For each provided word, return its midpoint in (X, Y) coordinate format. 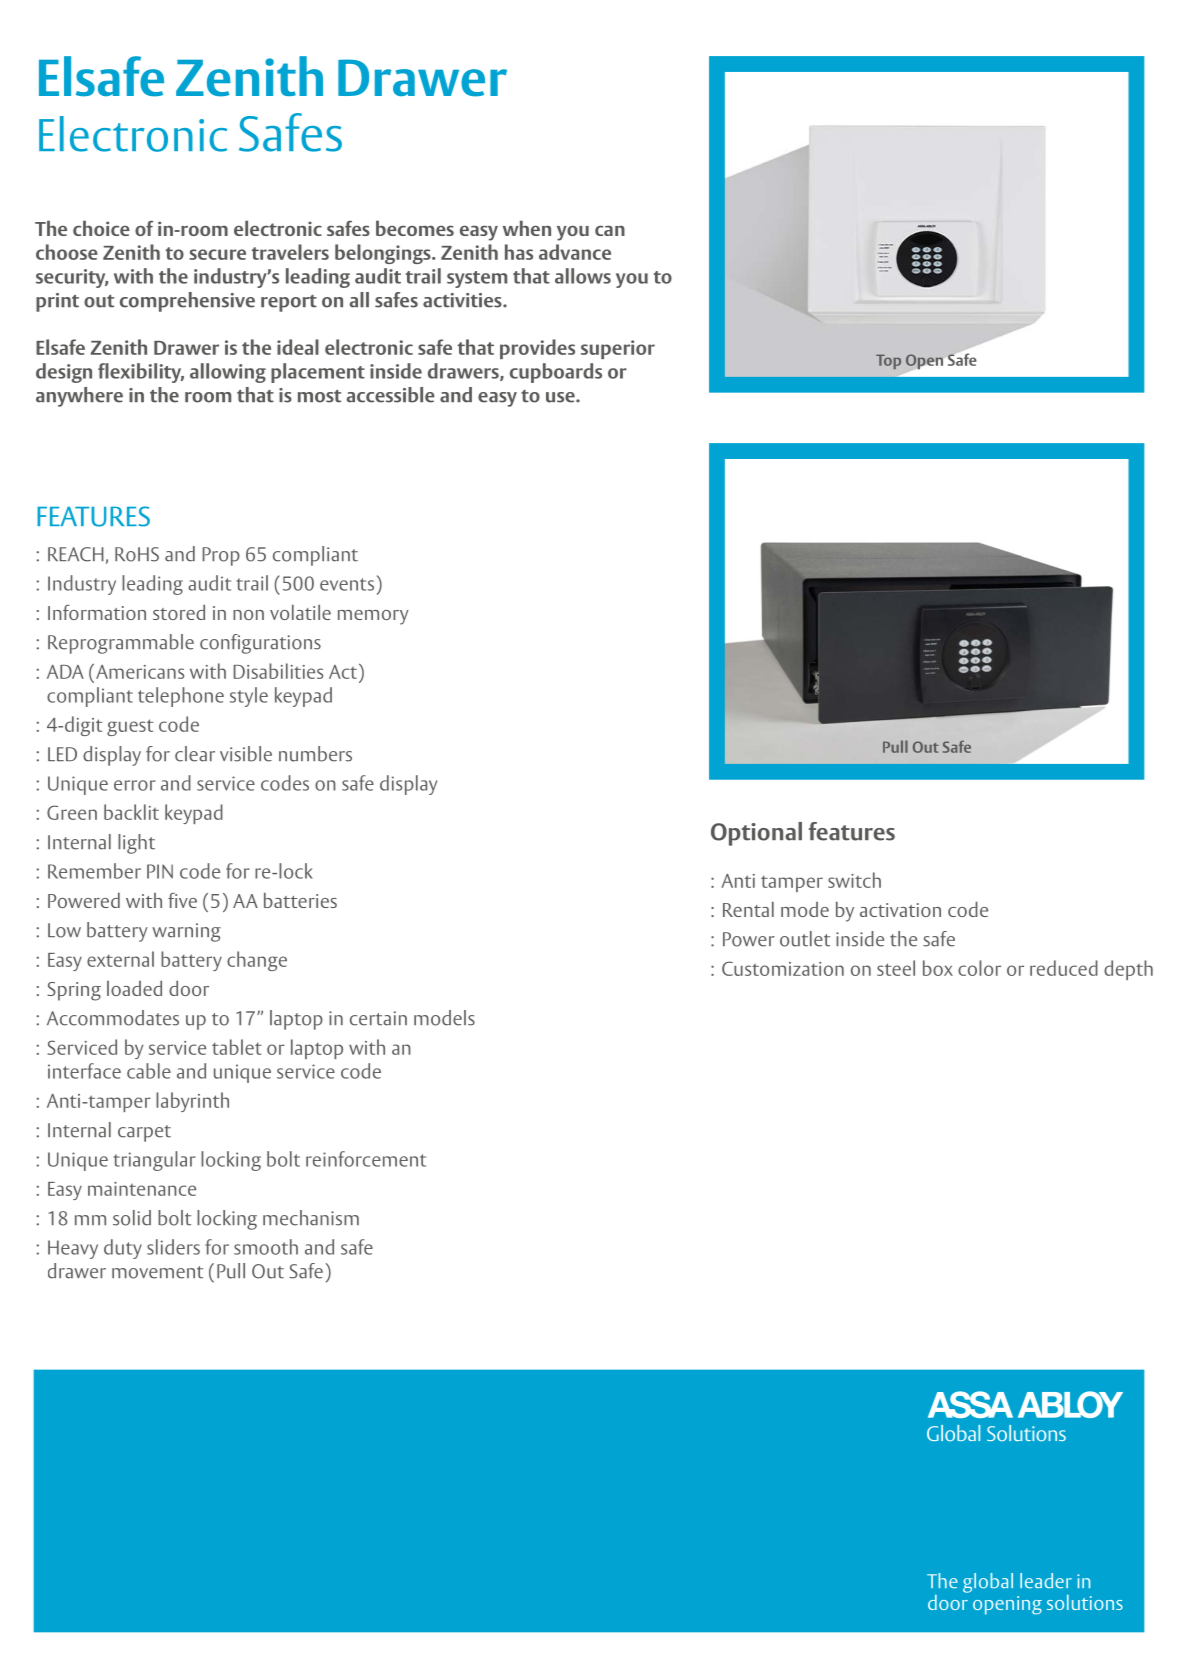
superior (618, 349)
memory (373, 617)
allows (583, 276)
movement (157, 1272)
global (988, 1583)
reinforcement (366, 1159)
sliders (173, 1247)
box (938, 968)
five (182, 900)
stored (179, 612)
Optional (756, 834)
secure (217, 254)
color (979, 968)
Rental (748, 909)
